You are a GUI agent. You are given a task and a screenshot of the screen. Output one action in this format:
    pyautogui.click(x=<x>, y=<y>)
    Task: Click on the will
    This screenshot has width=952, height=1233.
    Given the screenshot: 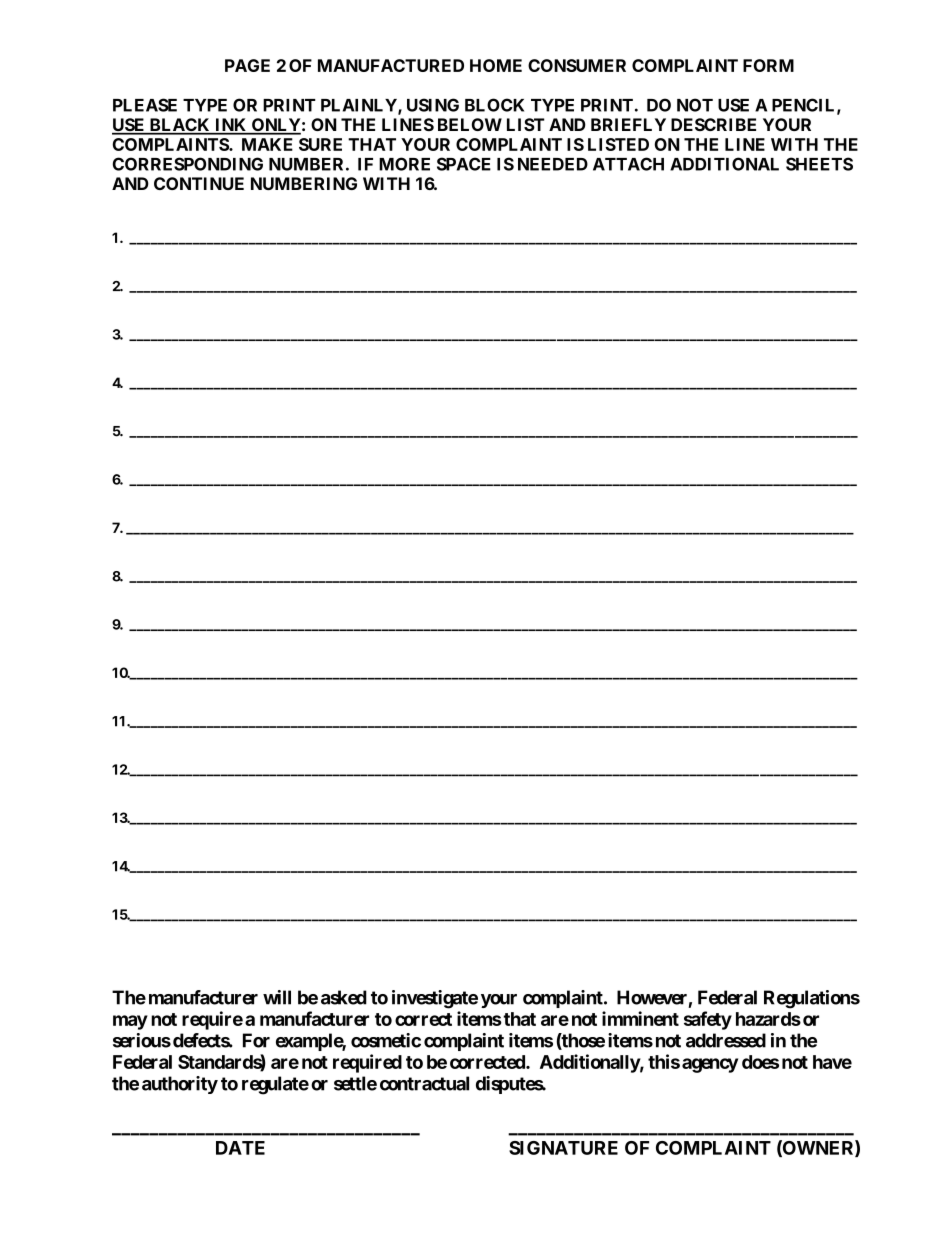 What is the action you would take?
    pyautogui.click(x=277, y=997)
